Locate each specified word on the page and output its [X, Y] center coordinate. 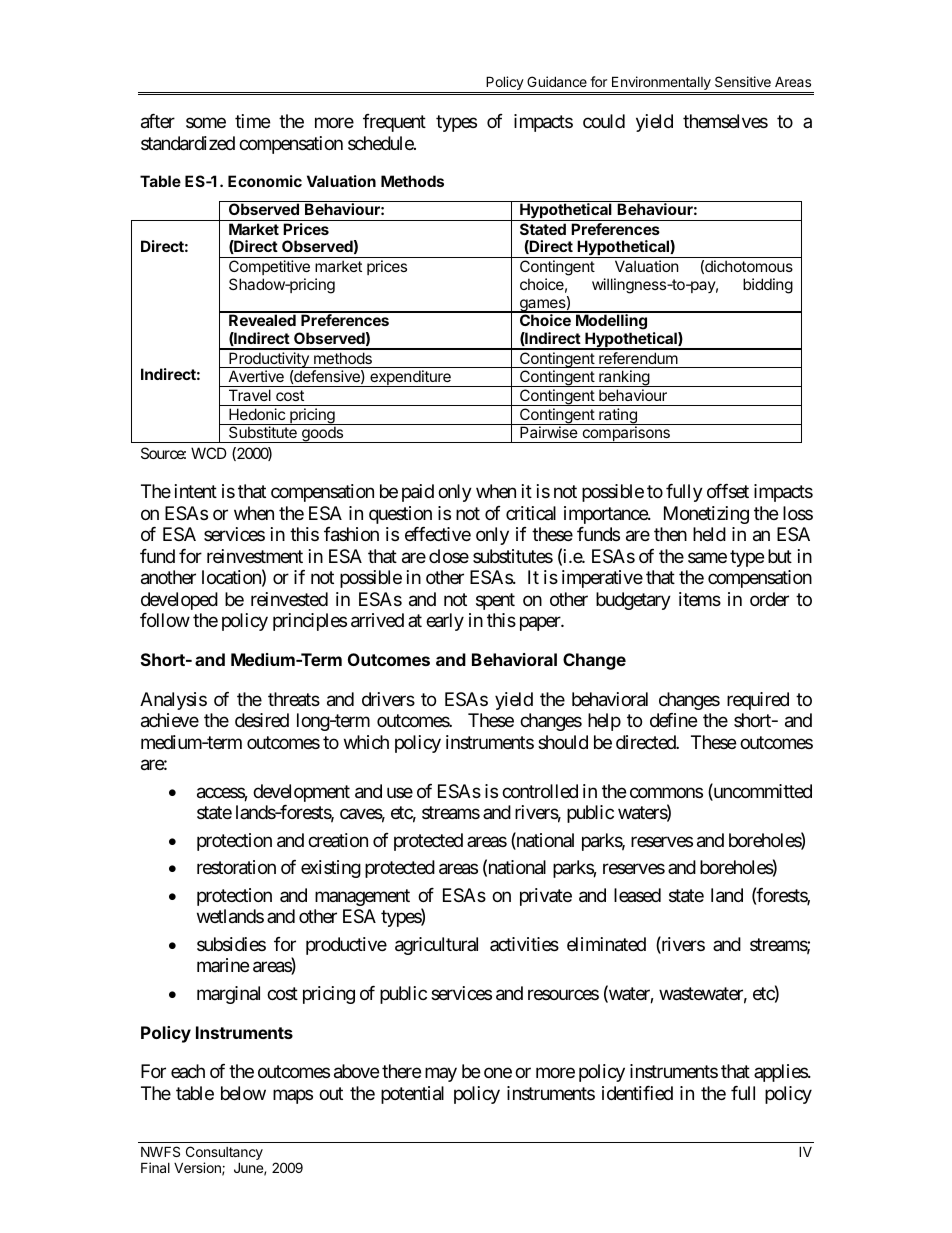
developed [179, 601]
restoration [236, 867]
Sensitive [743, 81]
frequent [394, 123]
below [243, 1093]
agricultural [436, 946]
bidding [768, 286]
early [445, 622]
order [769, 599]
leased [637, 895]
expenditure [410, 378]
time [252, 121]
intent [196, 491]
